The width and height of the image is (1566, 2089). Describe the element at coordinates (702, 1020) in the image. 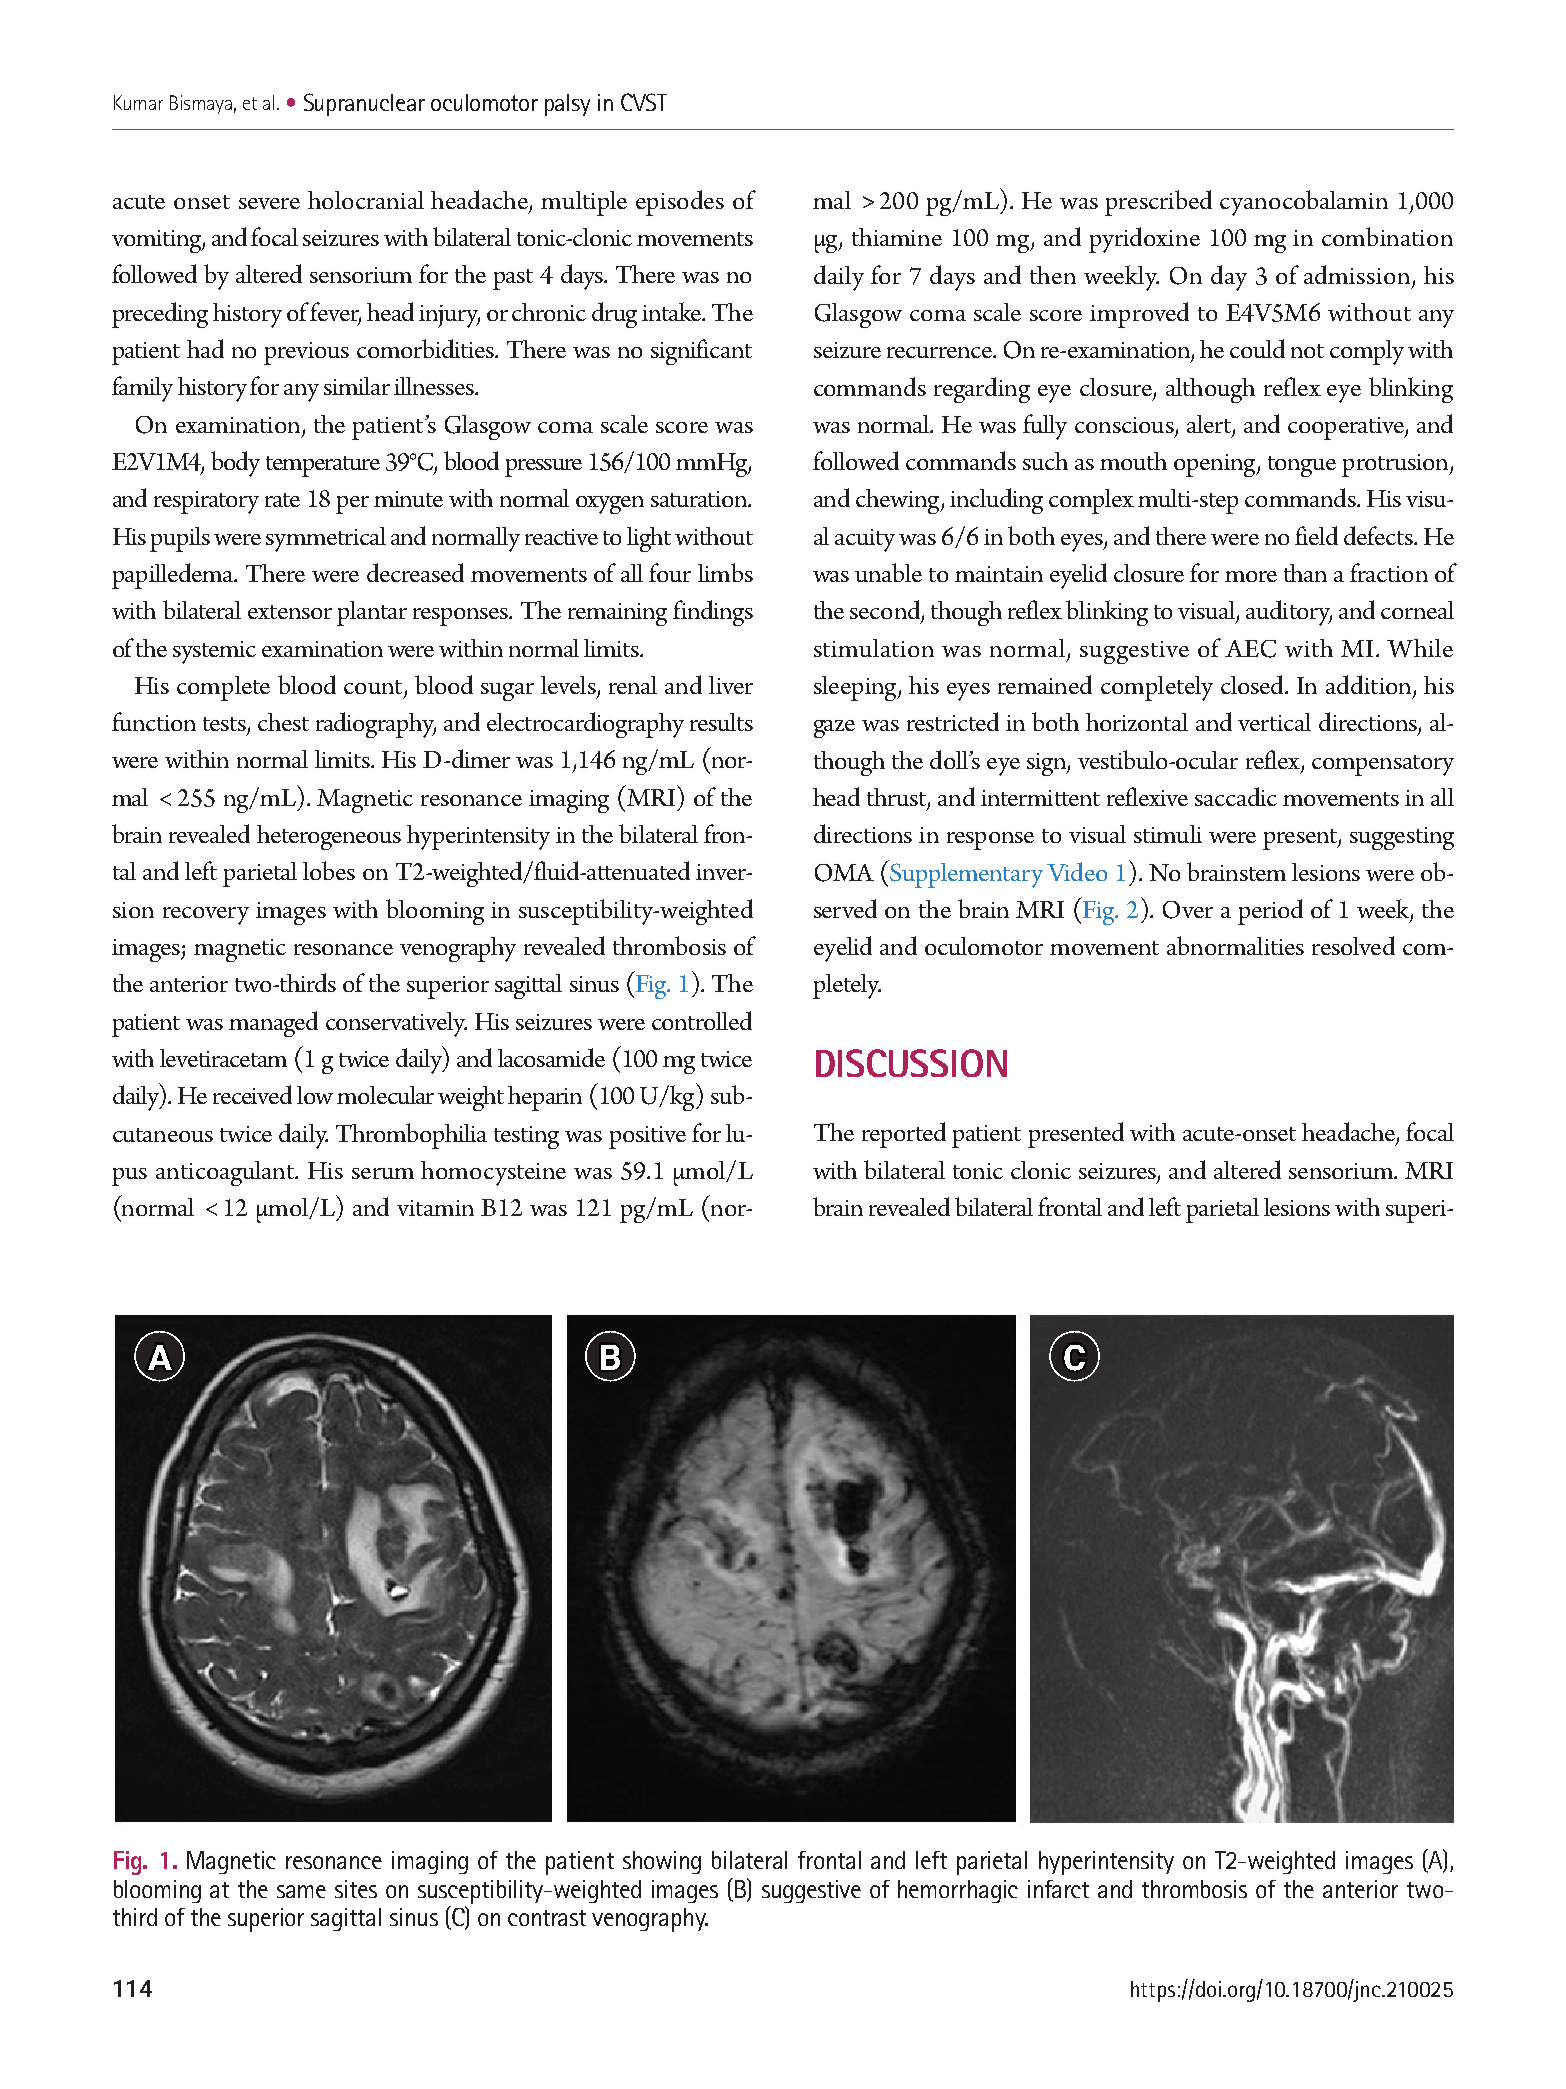

I see `controlled` at that location.
